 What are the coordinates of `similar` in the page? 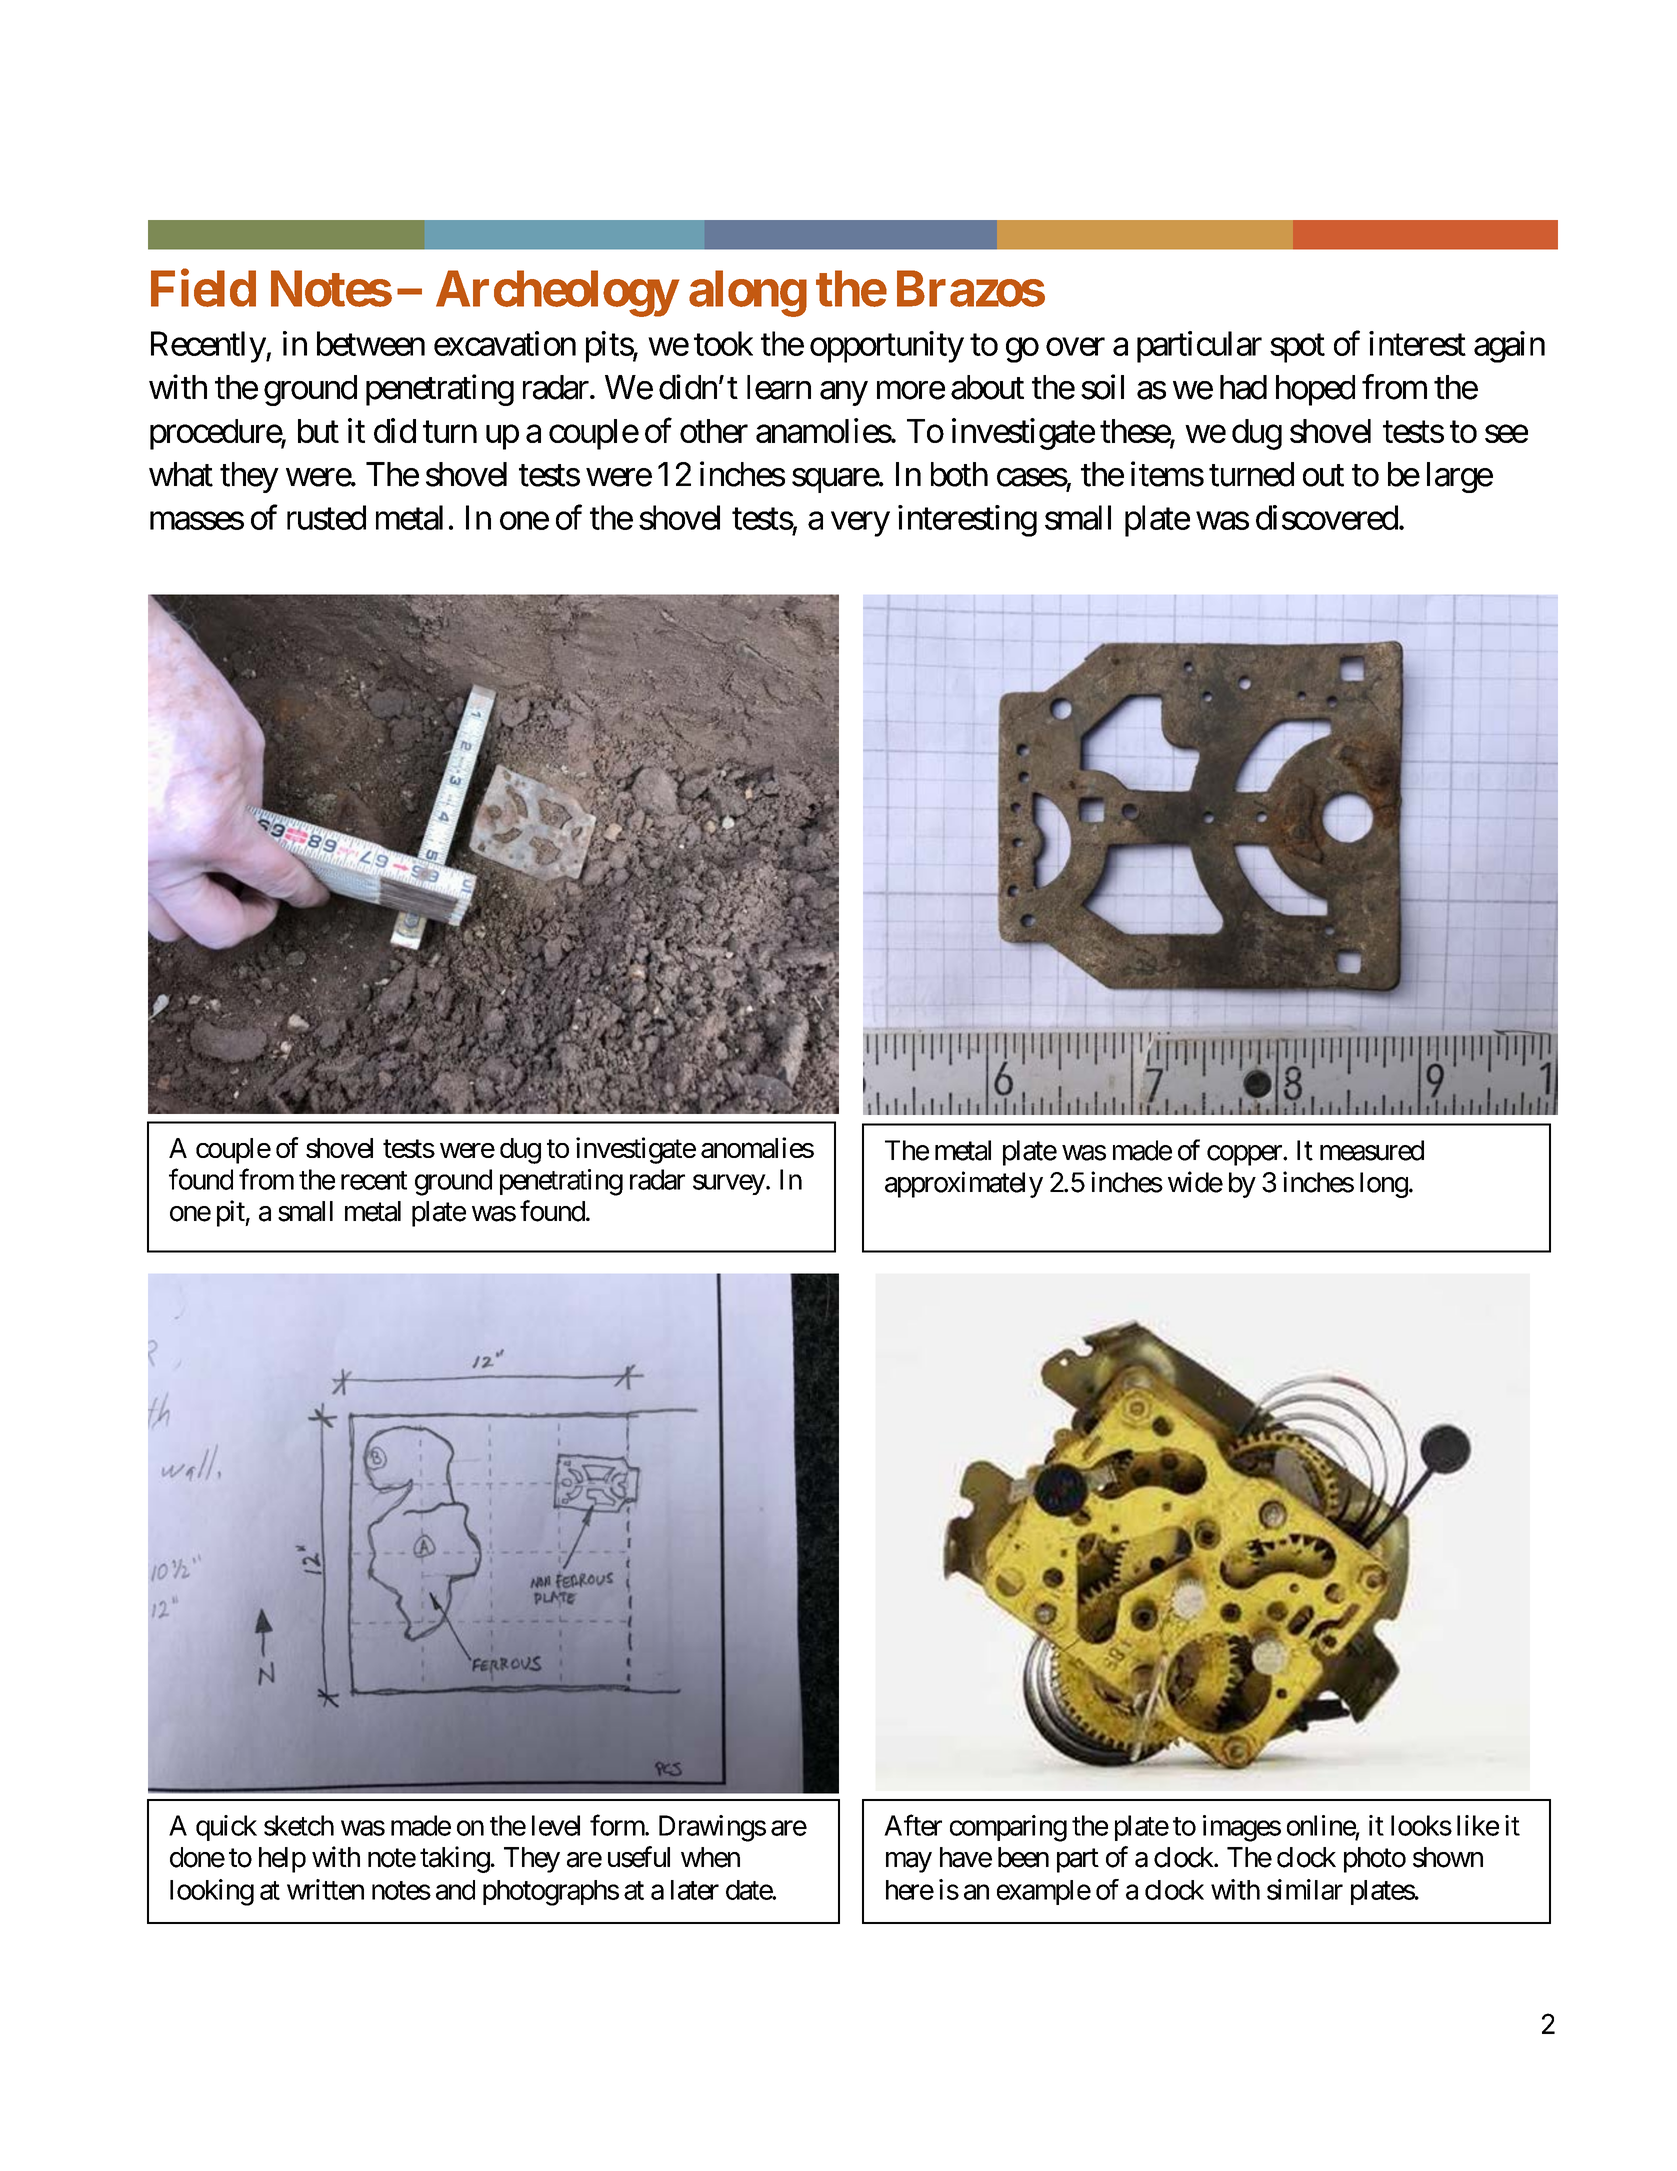 It's located at (1305, 1889).
